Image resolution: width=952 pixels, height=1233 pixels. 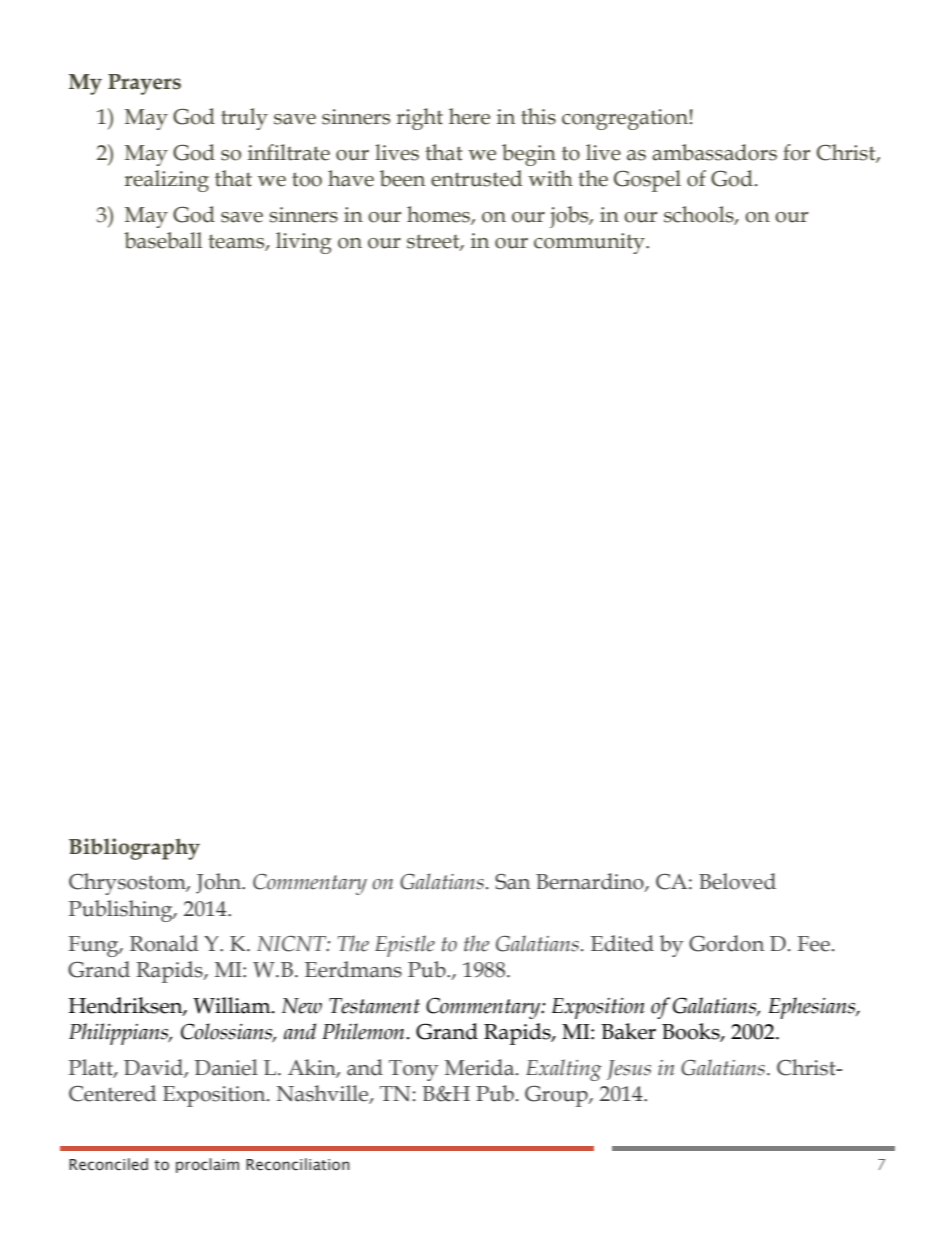 I want to click on Gospel, so click(x=647, y=181).
